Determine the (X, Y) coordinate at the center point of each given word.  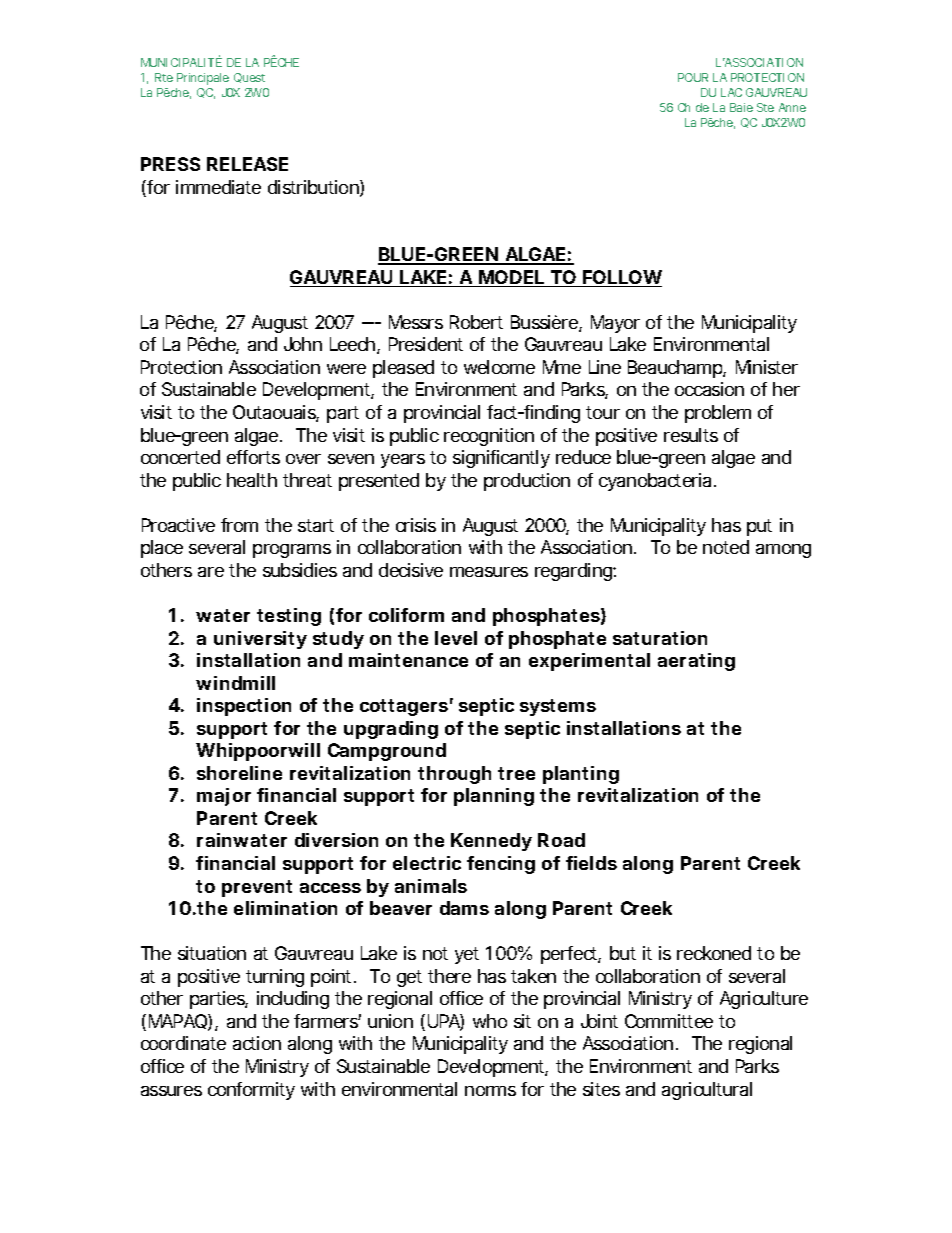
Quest (249, 78)
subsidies (300, 570)
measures (489, 572)
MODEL (511, 278)
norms (490, 1091)
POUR (693, 77)
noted (726, 547)
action (257, 1043)
